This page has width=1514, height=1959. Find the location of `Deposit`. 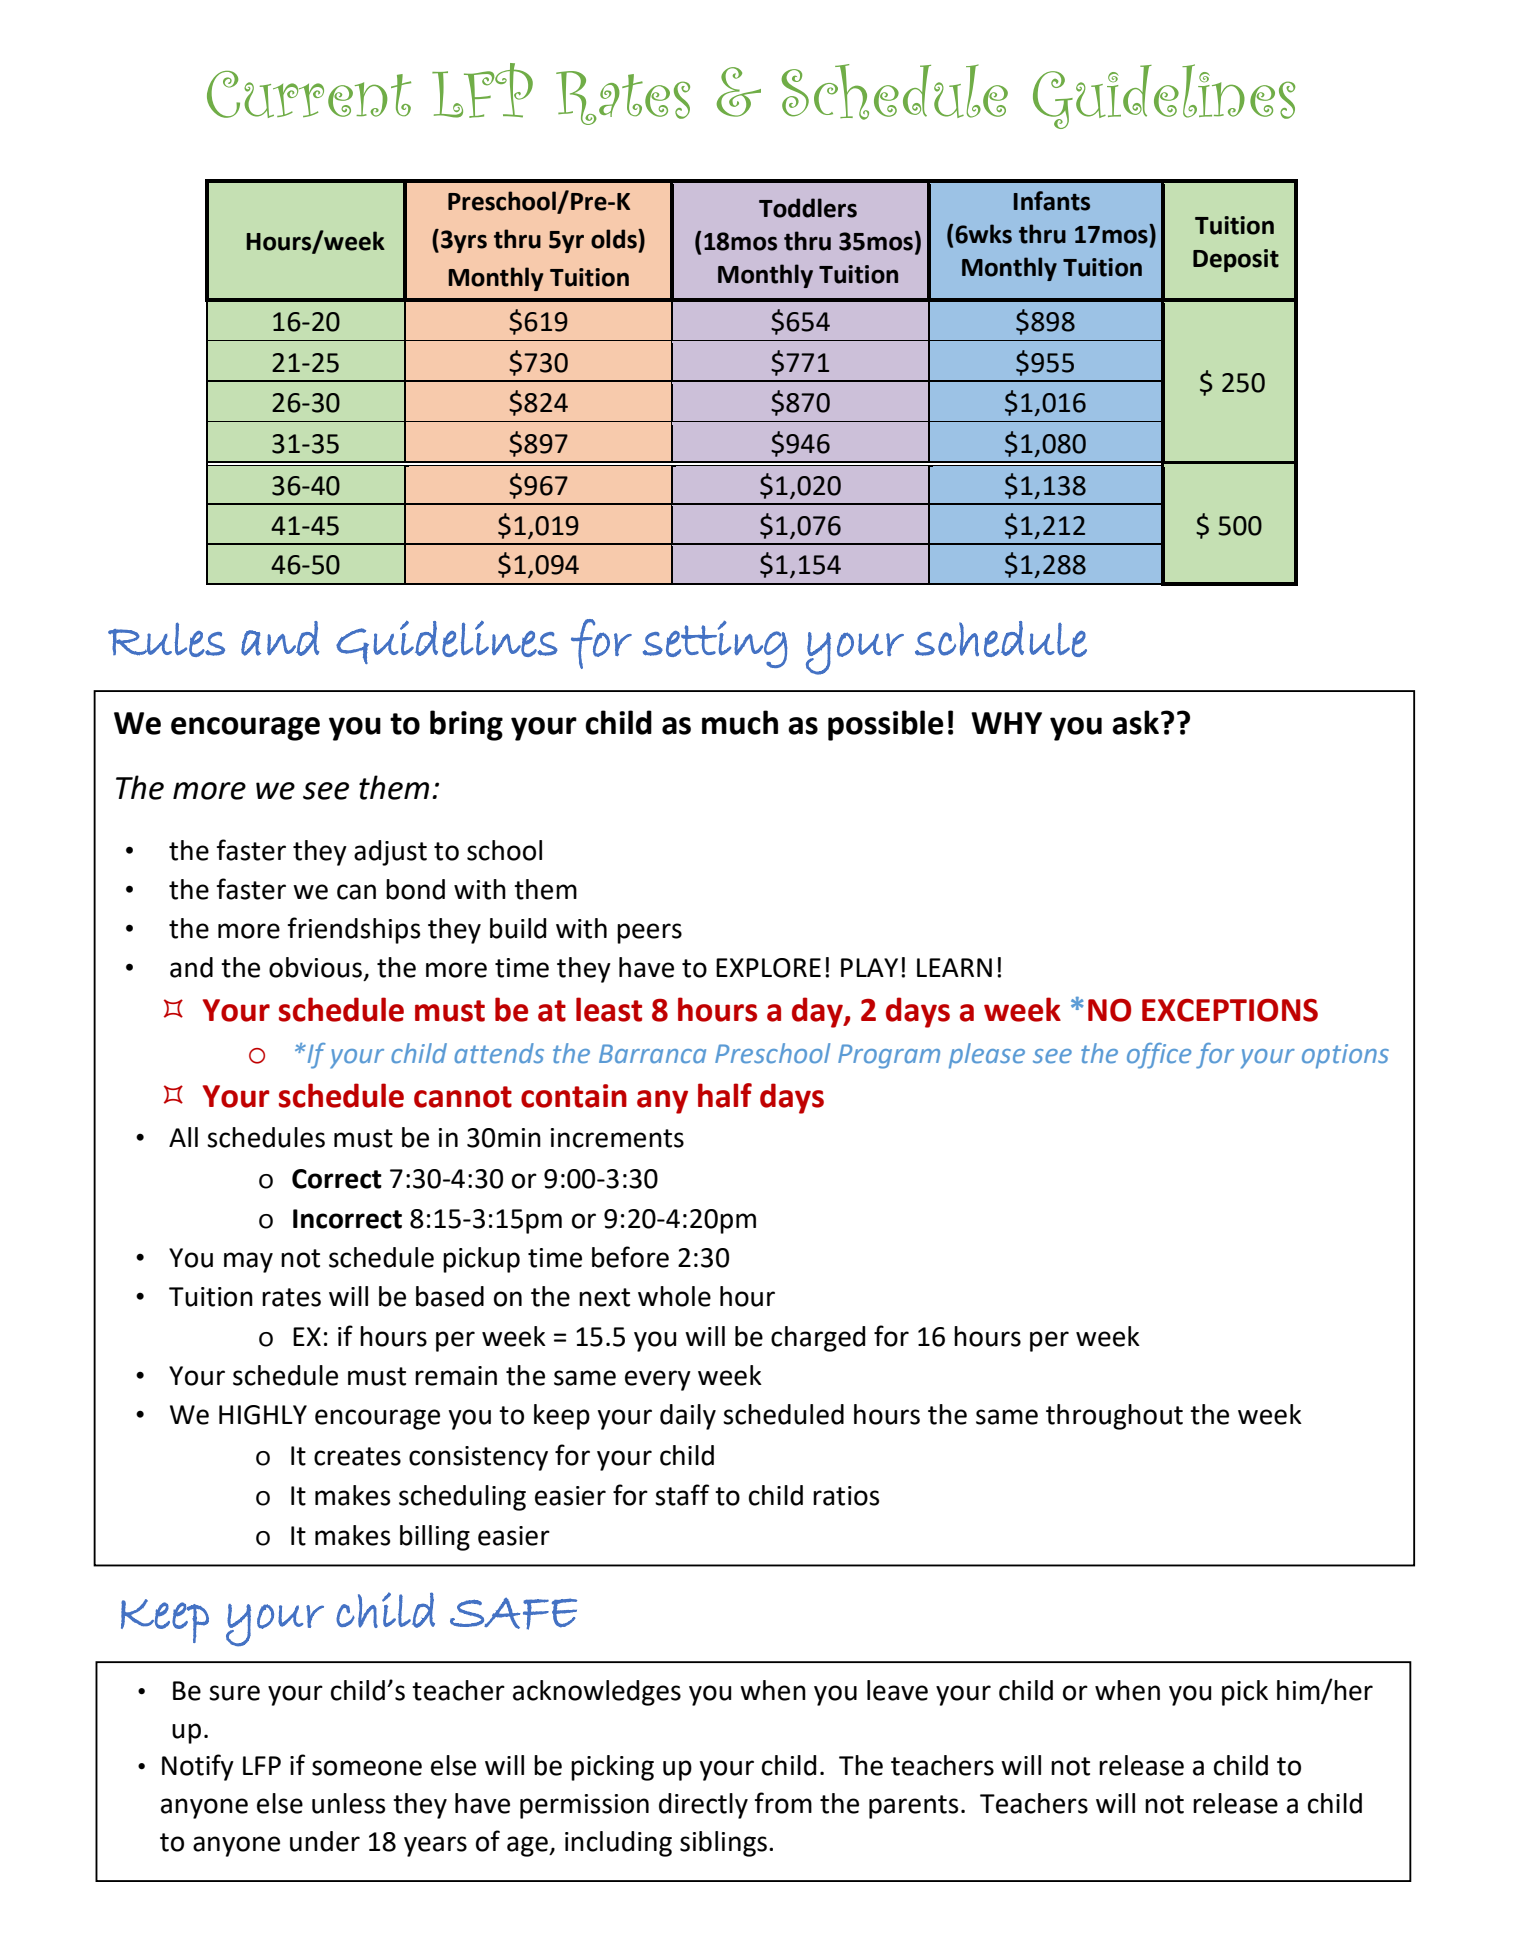

Deposit is located at coordinates (1236, 260).
